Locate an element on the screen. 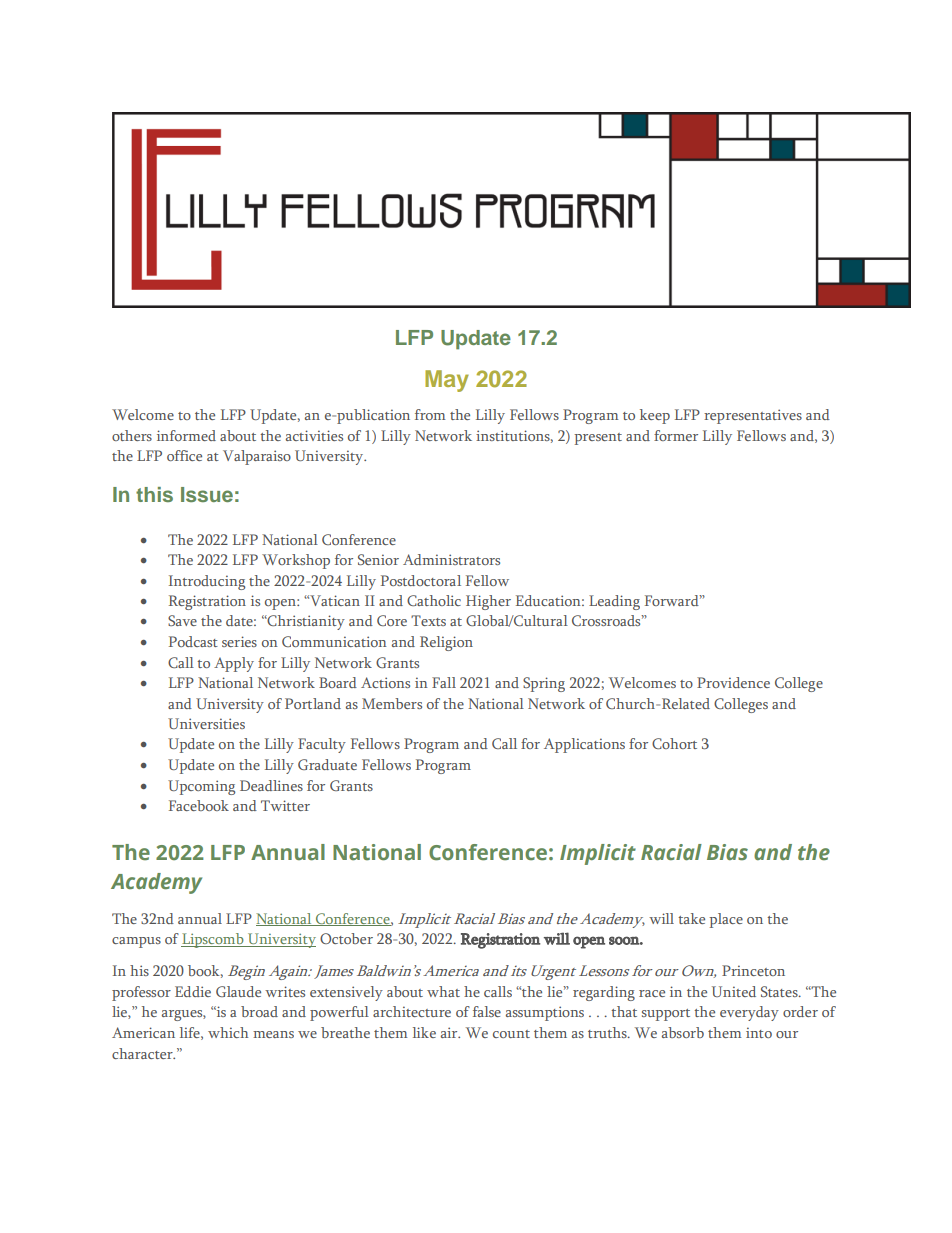 This screenshot has width=952, height=1233. informed is located at coordinates (186, 435).
